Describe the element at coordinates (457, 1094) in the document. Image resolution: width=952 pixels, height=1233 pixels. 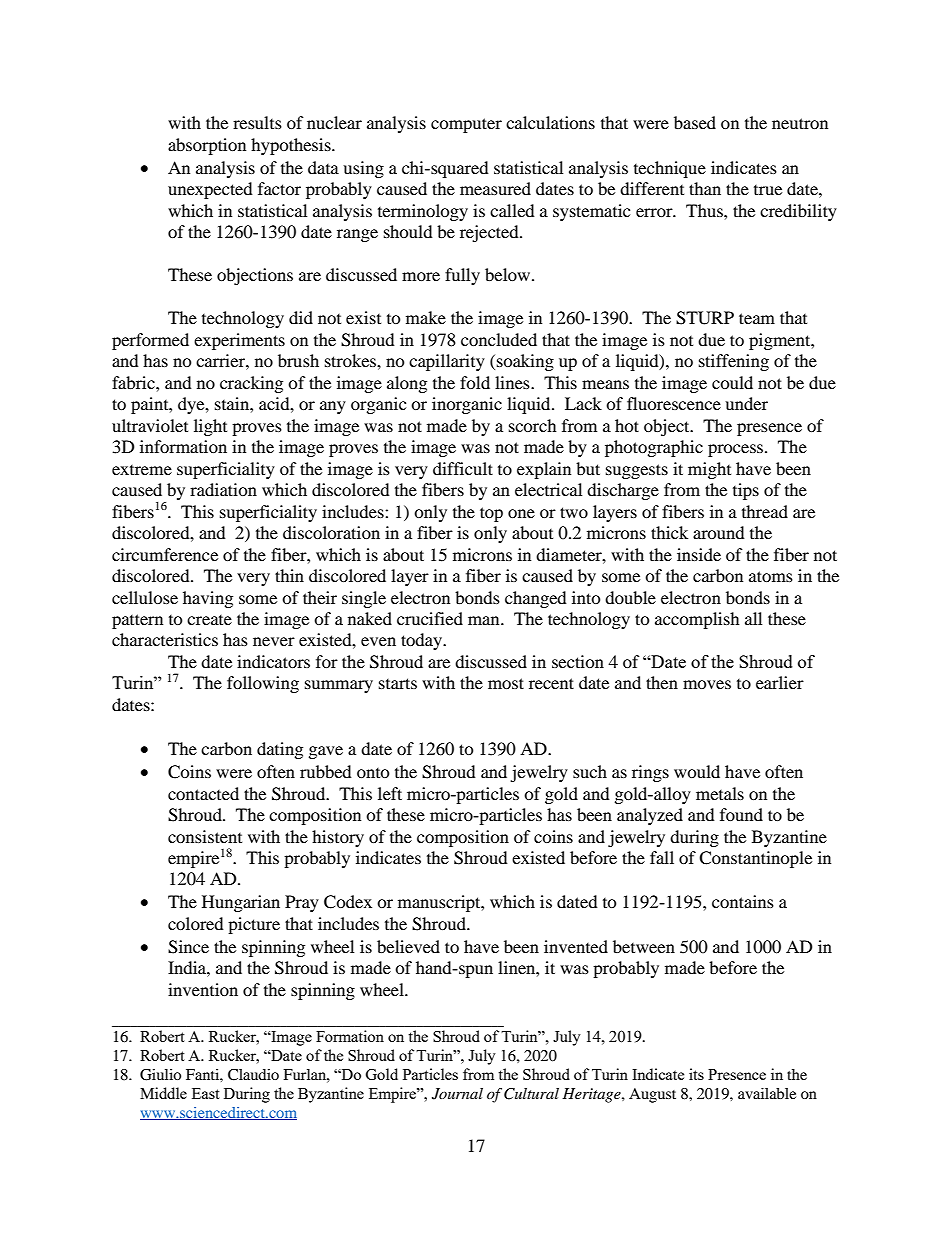
I see `Journal` at that location.
